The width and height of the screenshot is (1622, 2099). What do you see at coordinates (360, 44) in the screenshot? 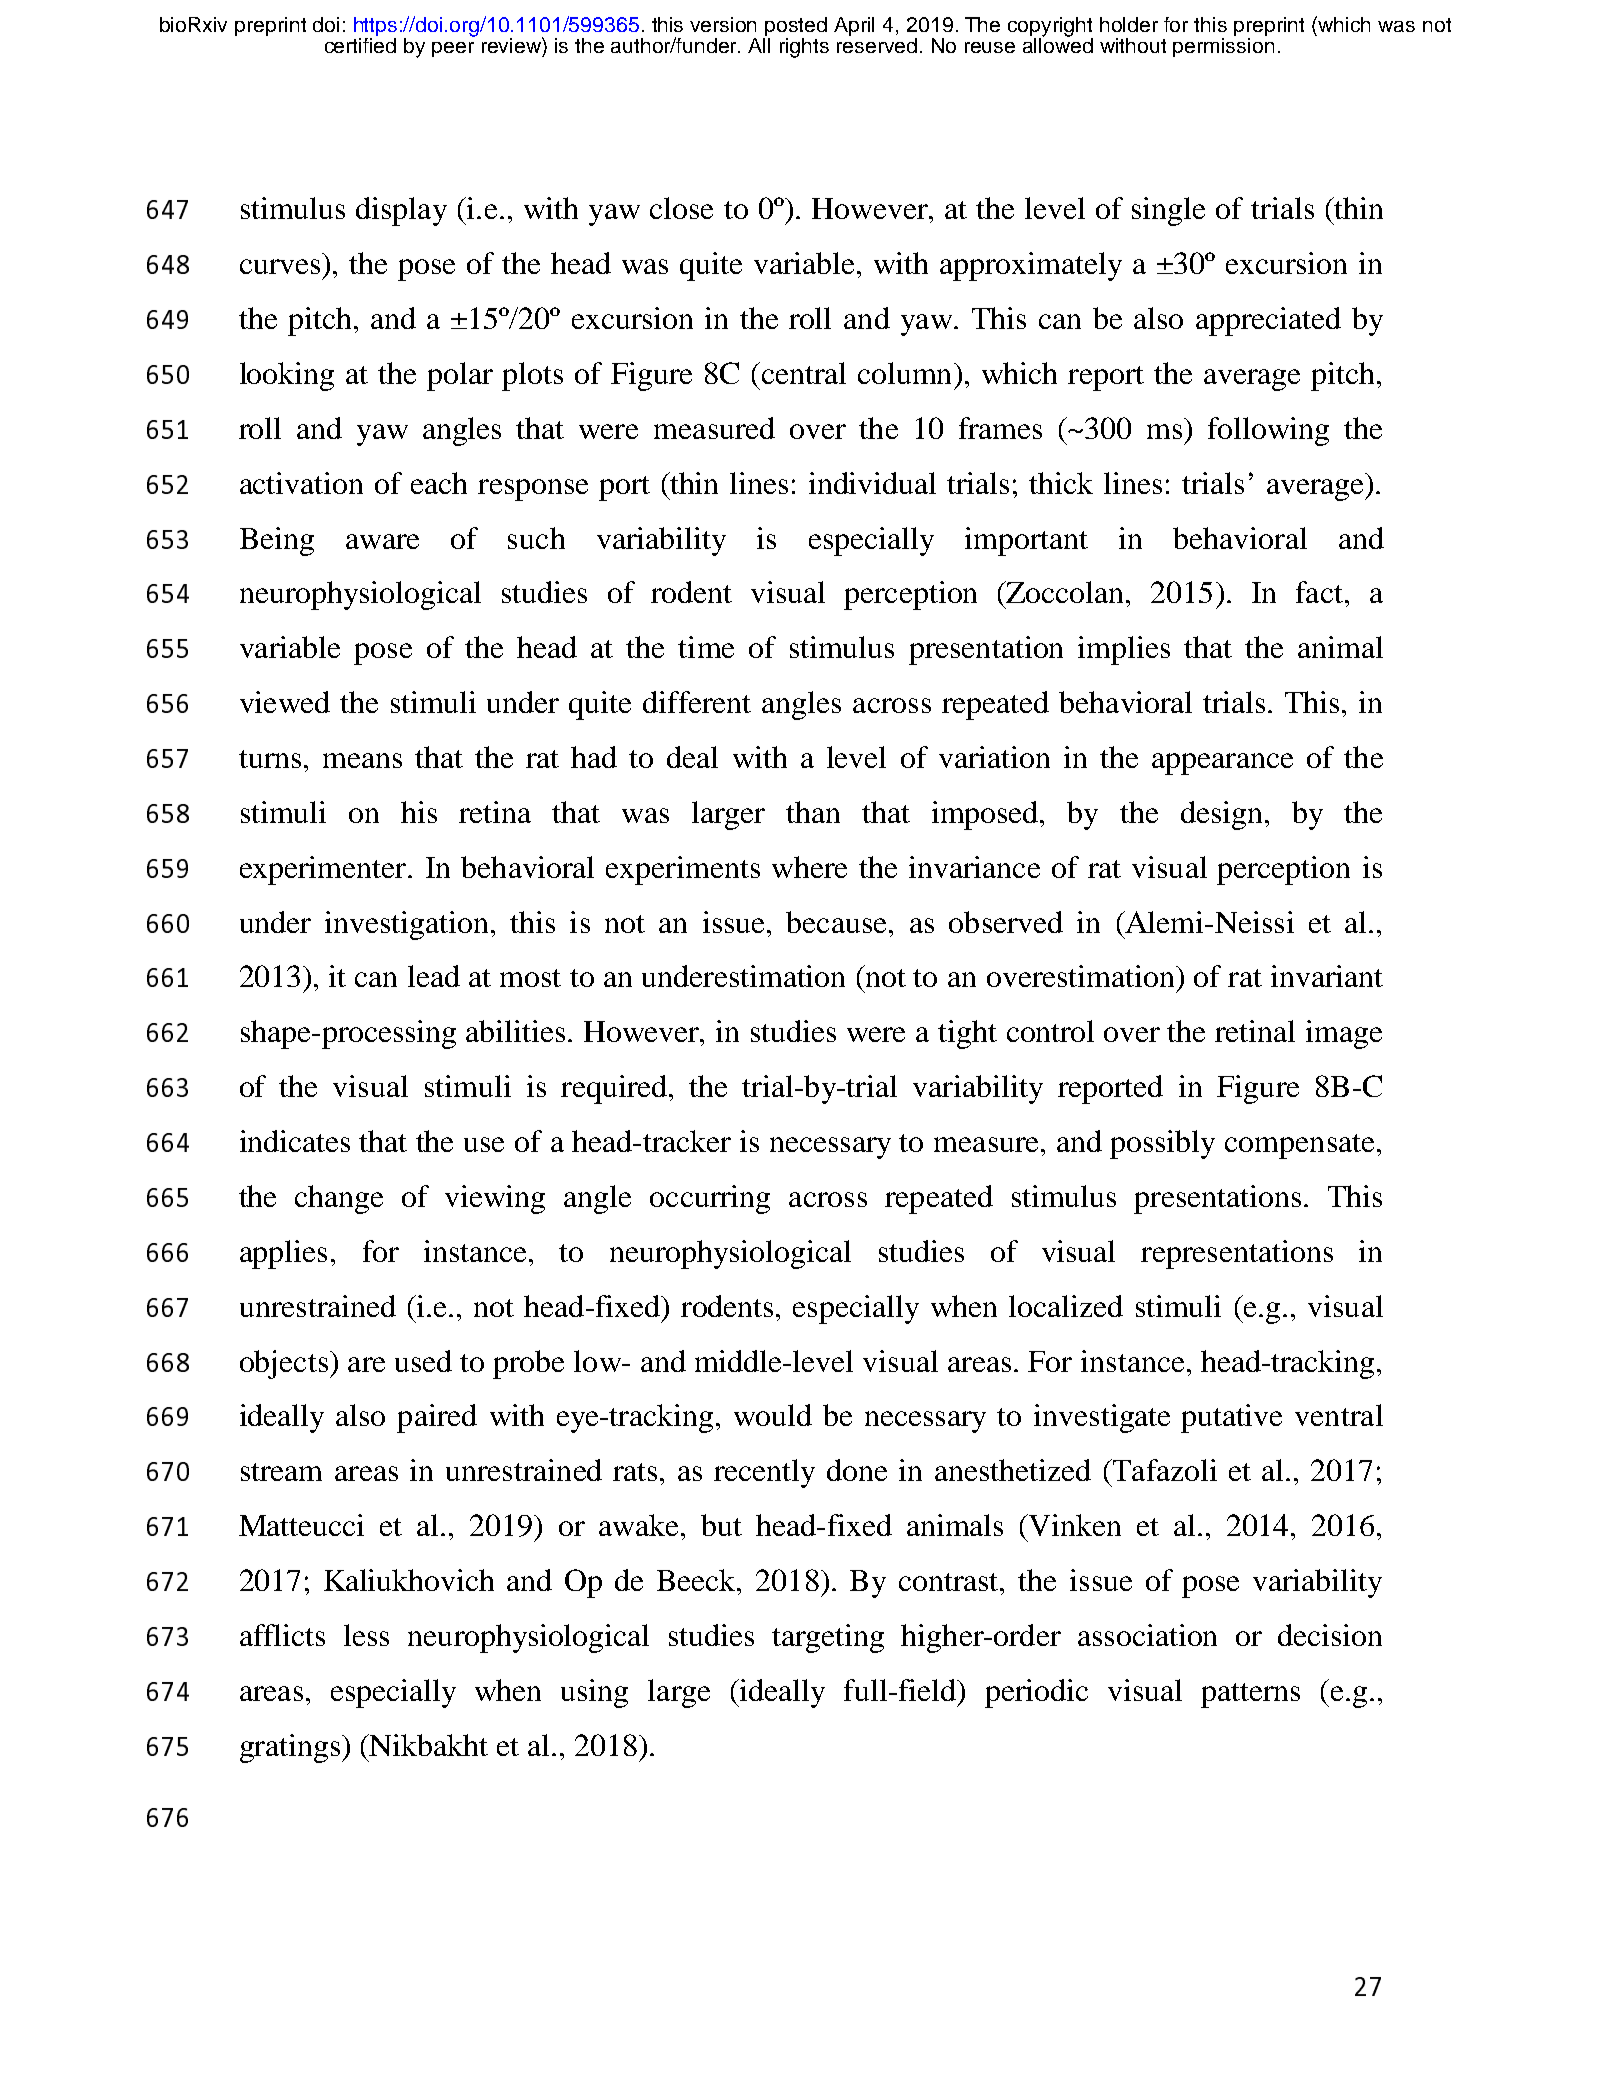
I see `certified` at bounding box center [360, 44].
